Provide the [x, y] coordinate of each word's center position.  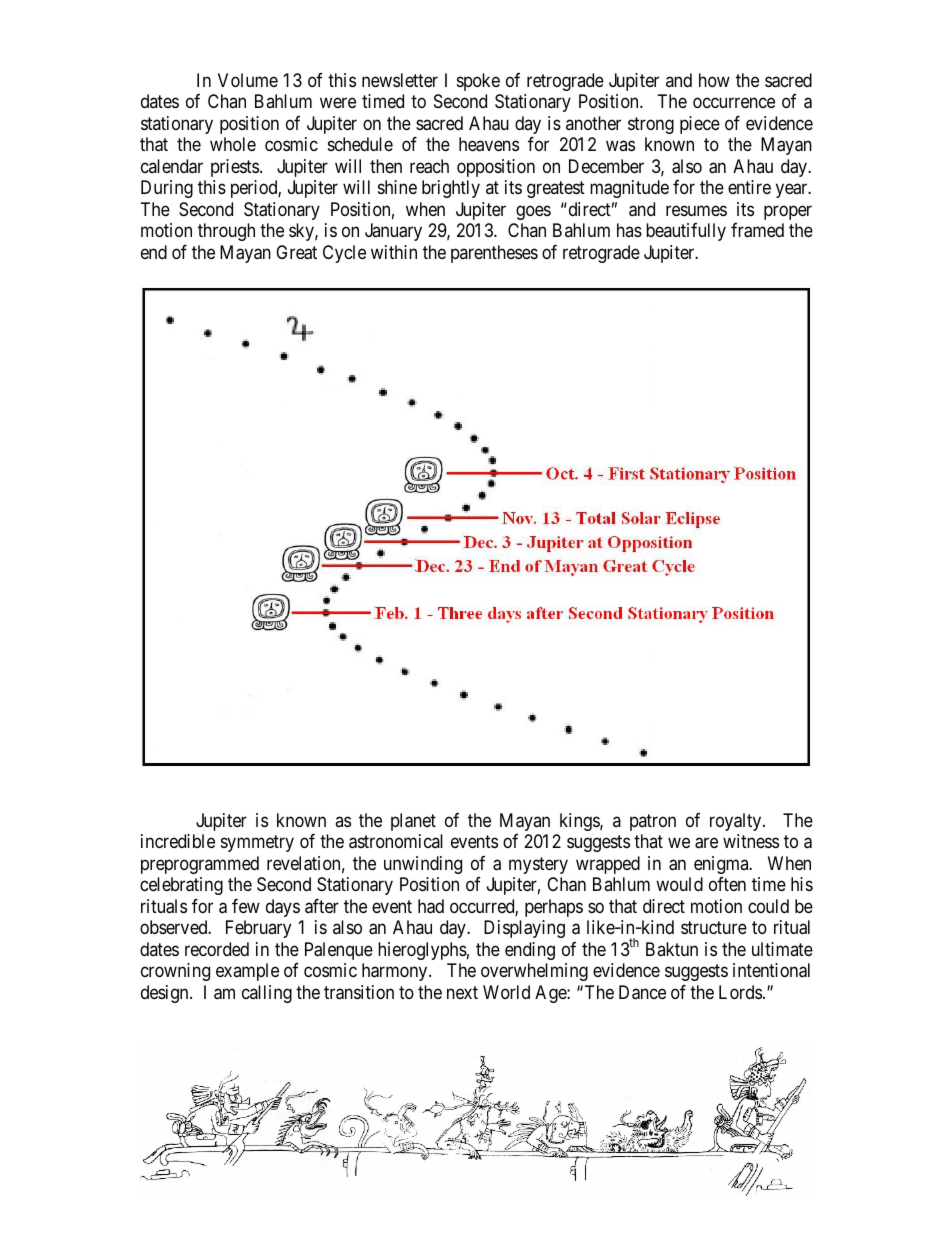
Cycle [344, 254]
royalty [737, 822]
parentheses [494, 254]
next [462, 992]
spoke [478, 82]
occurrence [734, 103]
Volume [248, 80]
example [247, 972]
